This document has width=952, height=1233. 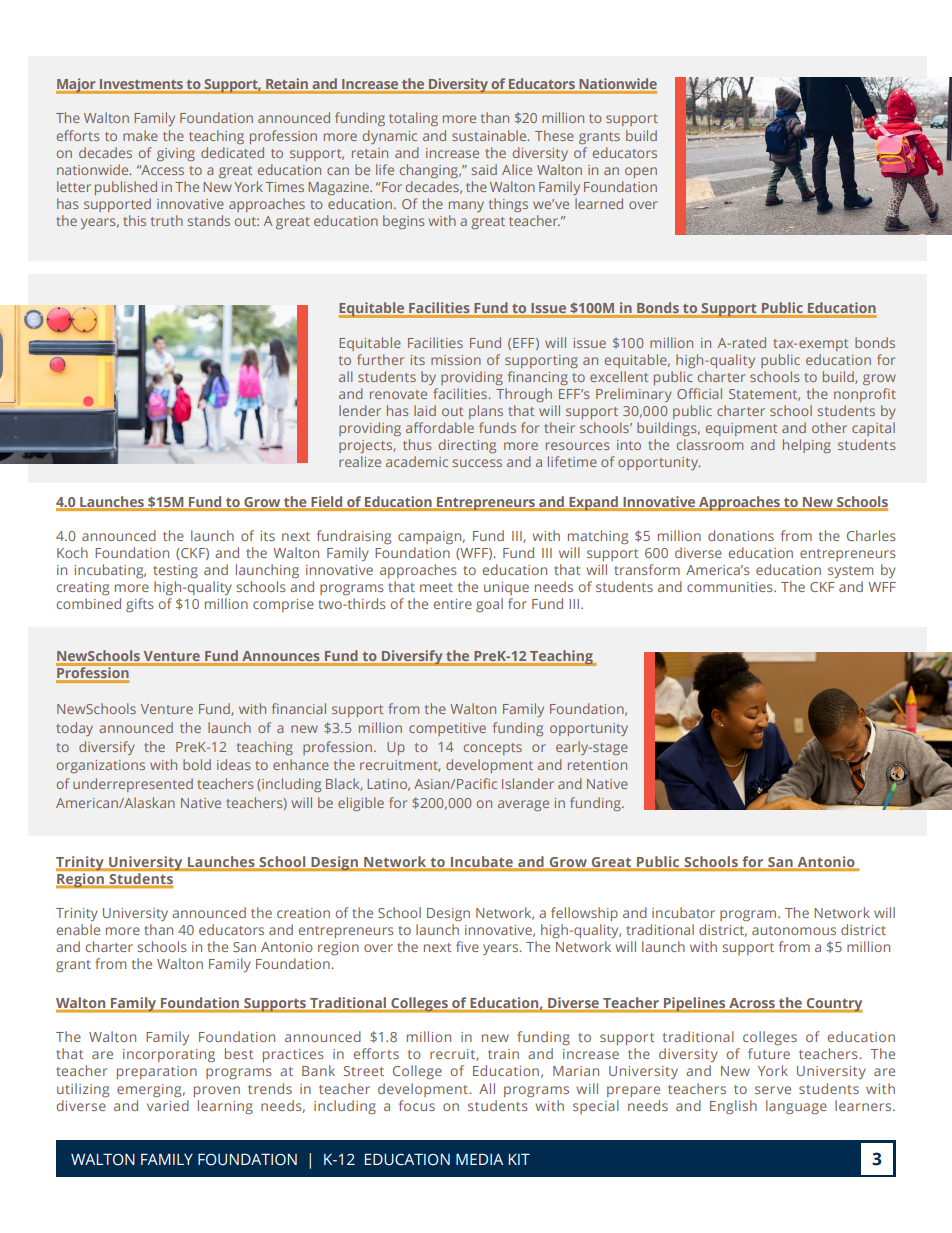 What do you see at coordinates (523, 805) in the document?
I see `average` at bounding box center [523, 805].
